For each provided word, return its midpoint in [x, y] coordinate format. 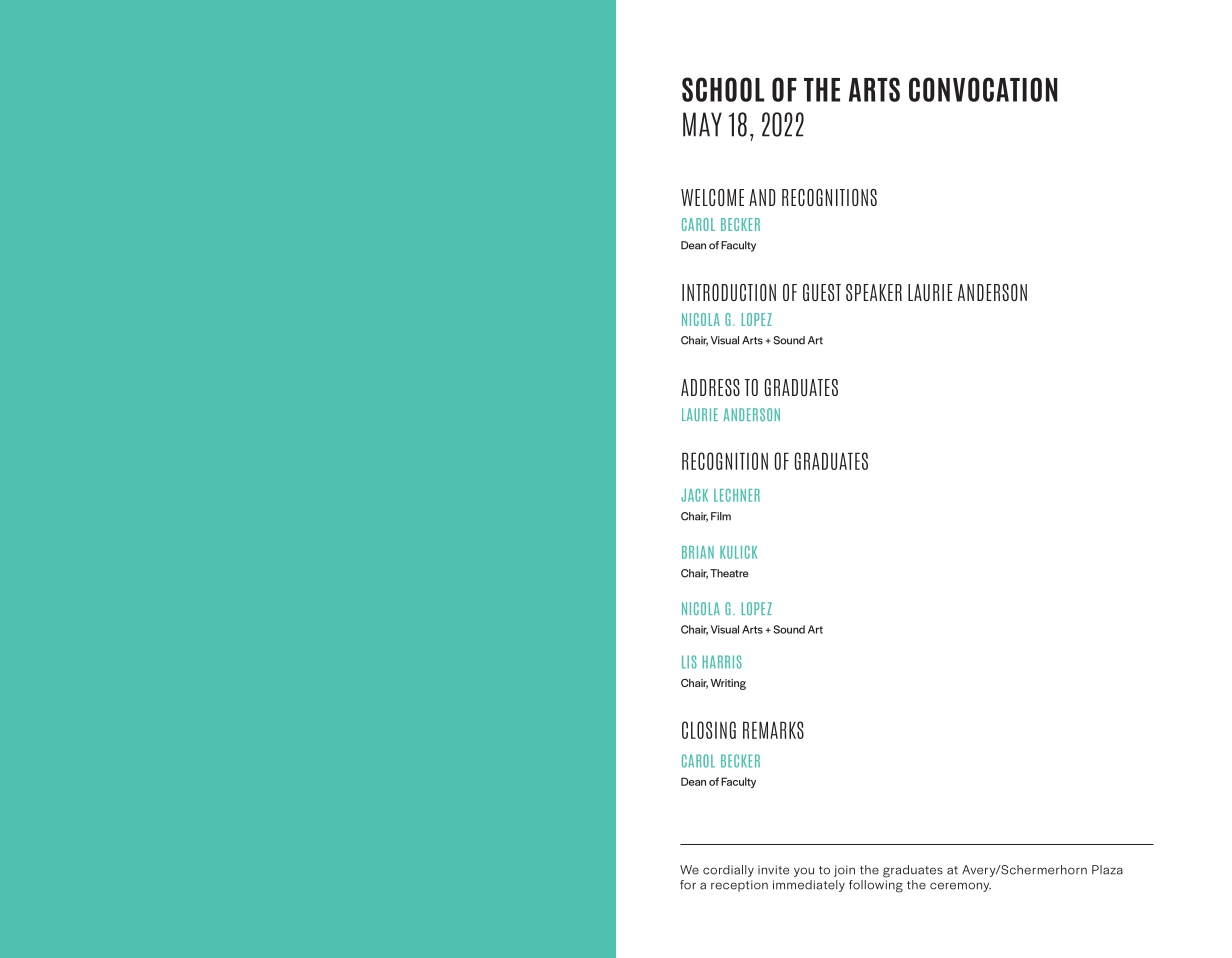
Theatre [729, 573]
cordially [728, 871]
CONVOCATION [983, 89]
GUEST [822, 292]
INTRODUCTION [729, 292]
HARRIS [722, 662]
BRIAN [698, 552]
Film [721, 516]
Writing [728, 684]
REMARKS [773, 730]
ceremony [960, 887]
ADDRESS [710, 387]
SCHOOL [723, 89]
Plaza [1107, 870]
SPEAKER [874, 292]
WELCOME [712, 197]
